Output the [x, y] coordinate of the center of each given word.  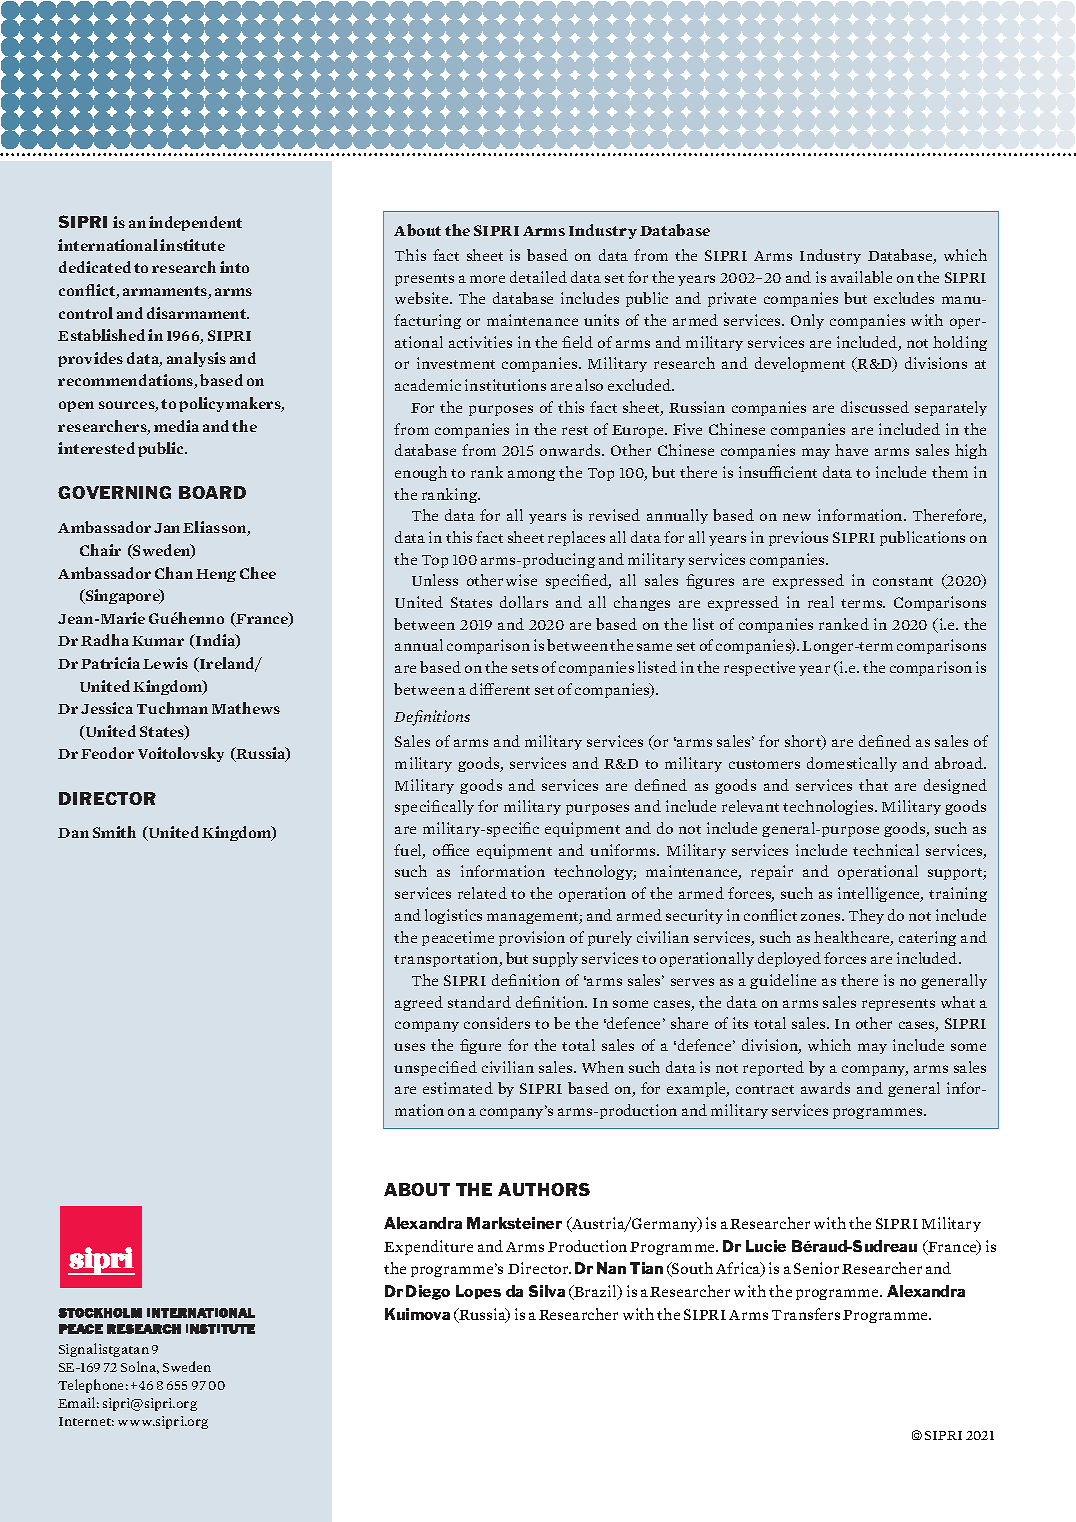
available [861, 277]
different [500, 689]
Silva [547, 1291]
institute [192, 245]
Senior [816, 1268]
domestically [852, 764]
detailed [538, 277]
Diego [428, 1292]
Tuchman [172, 708]
